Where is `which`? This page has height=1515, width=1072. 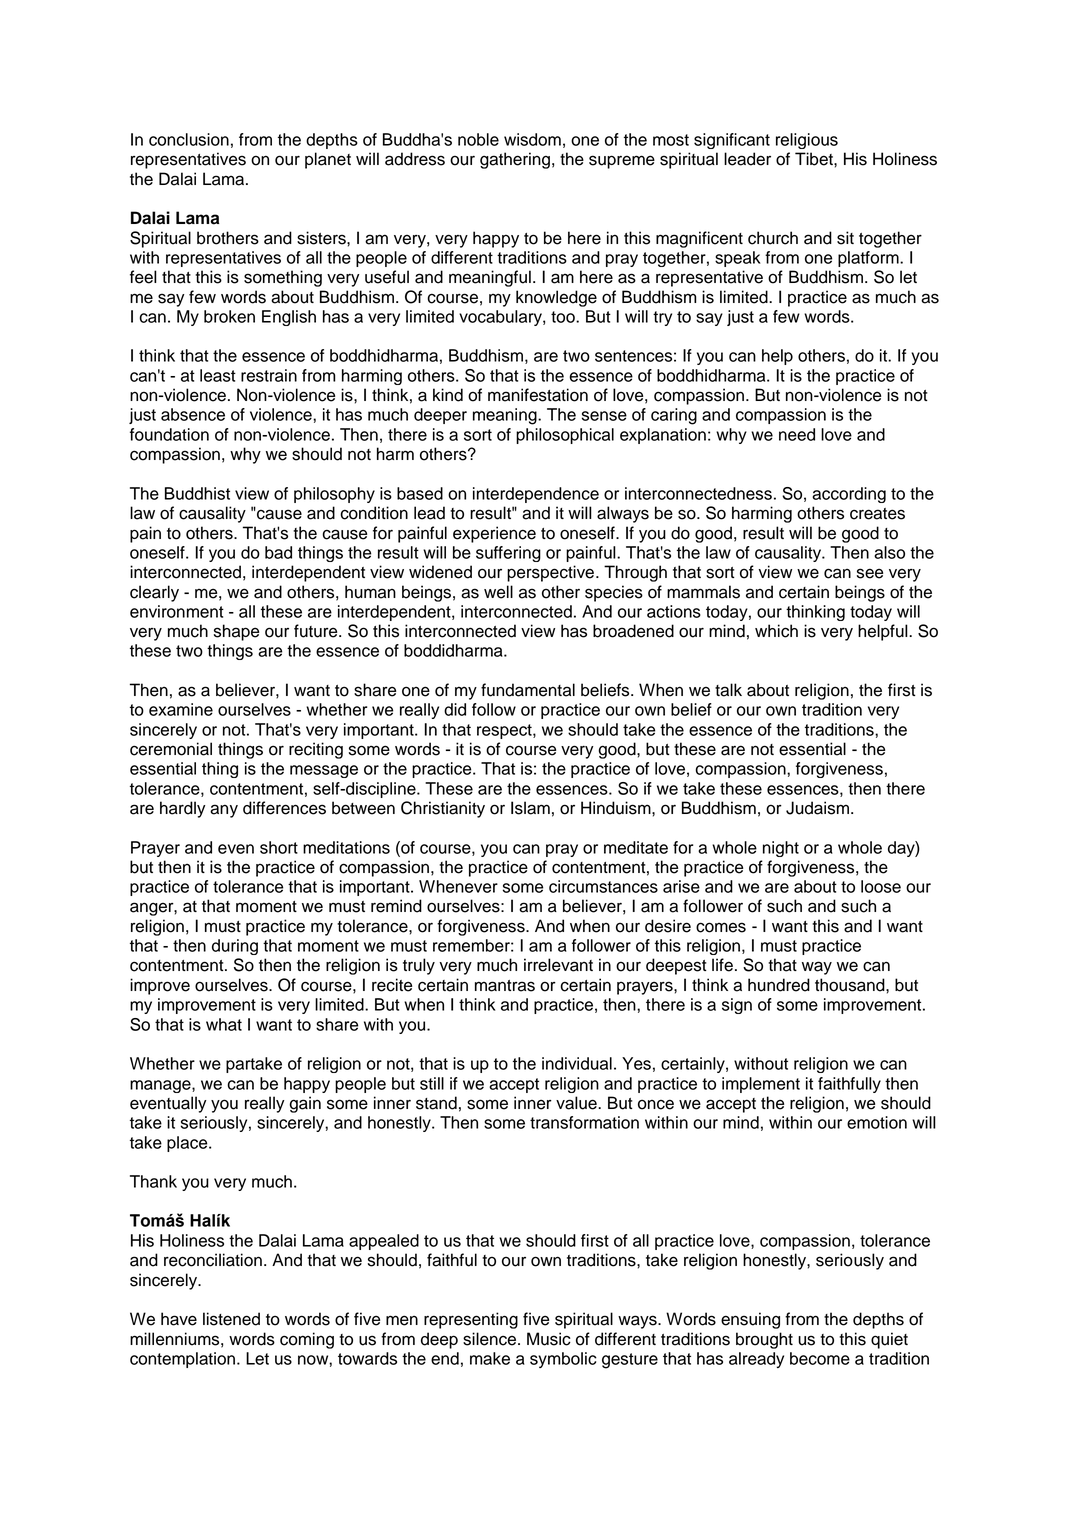 which is located at coordinates (776, 631).
